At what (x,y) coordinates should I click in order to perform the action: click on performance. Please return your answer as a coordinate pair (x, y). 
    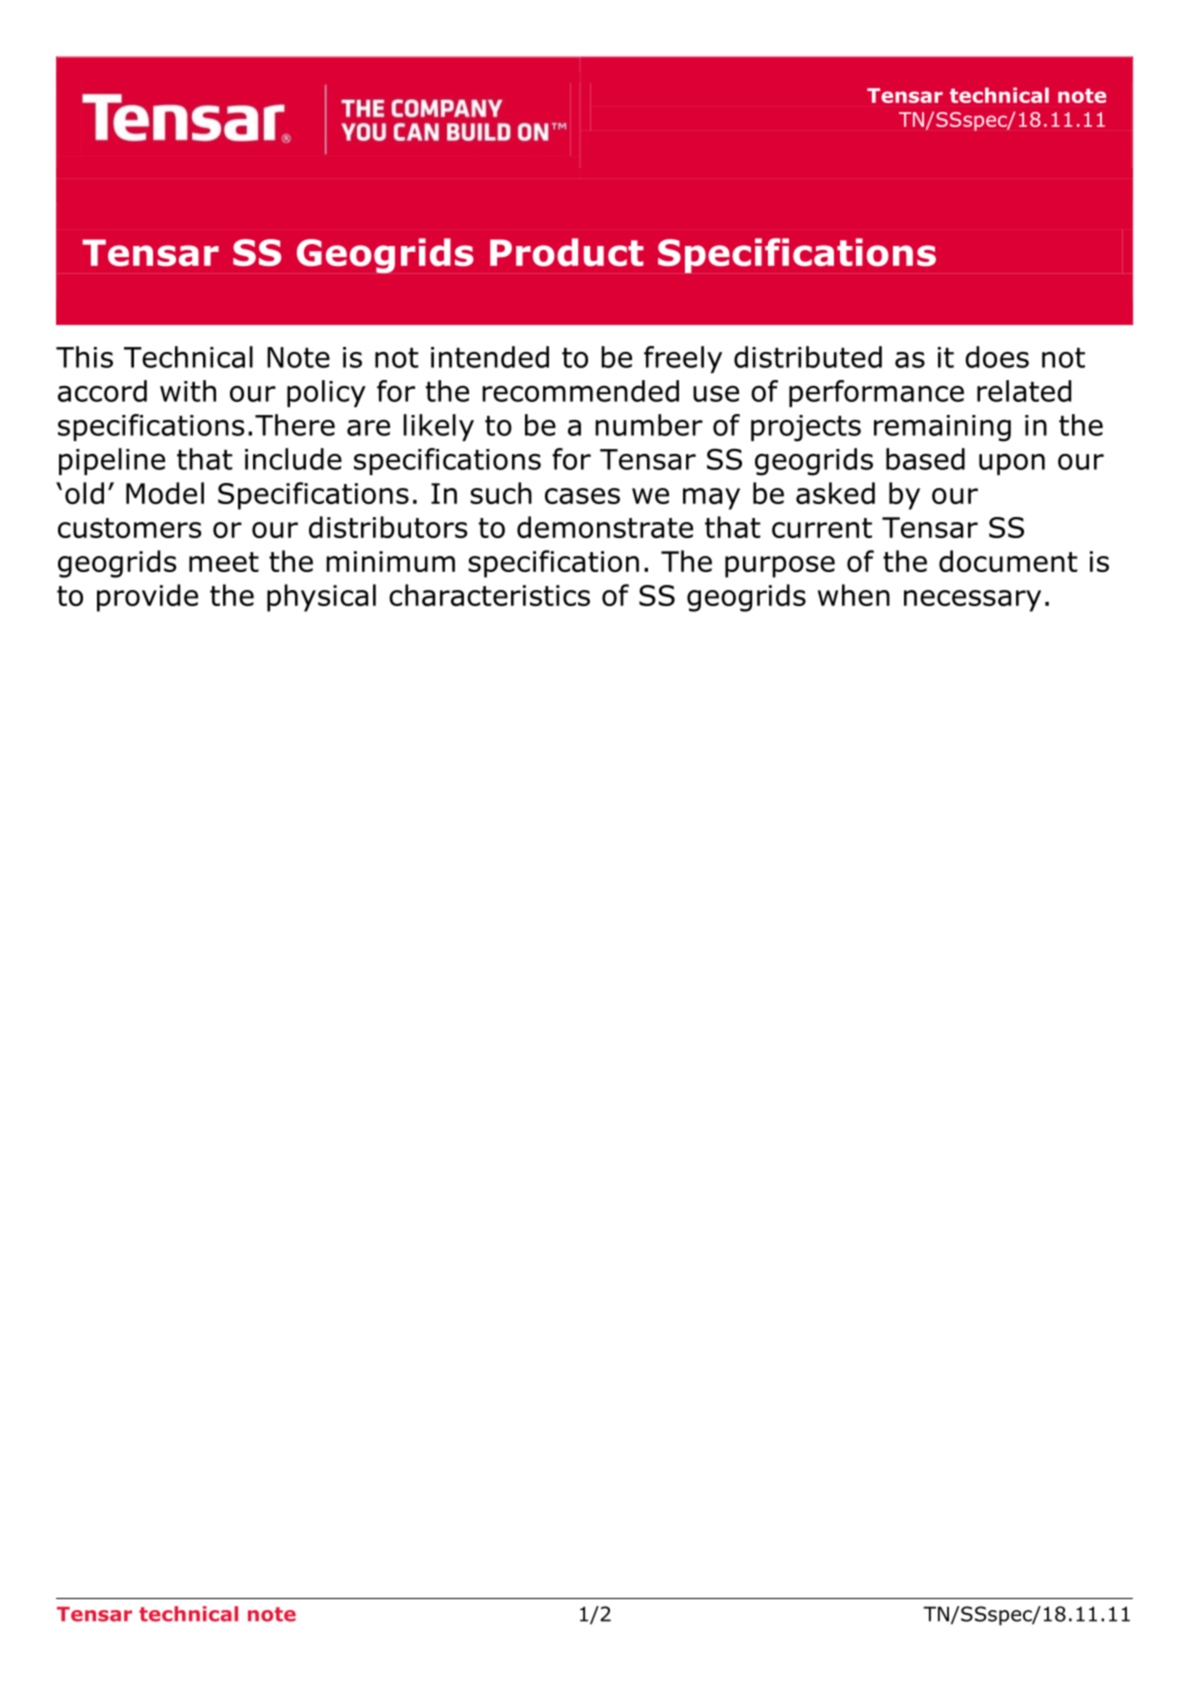
    Looking at the image, I should click on (876, 393).
